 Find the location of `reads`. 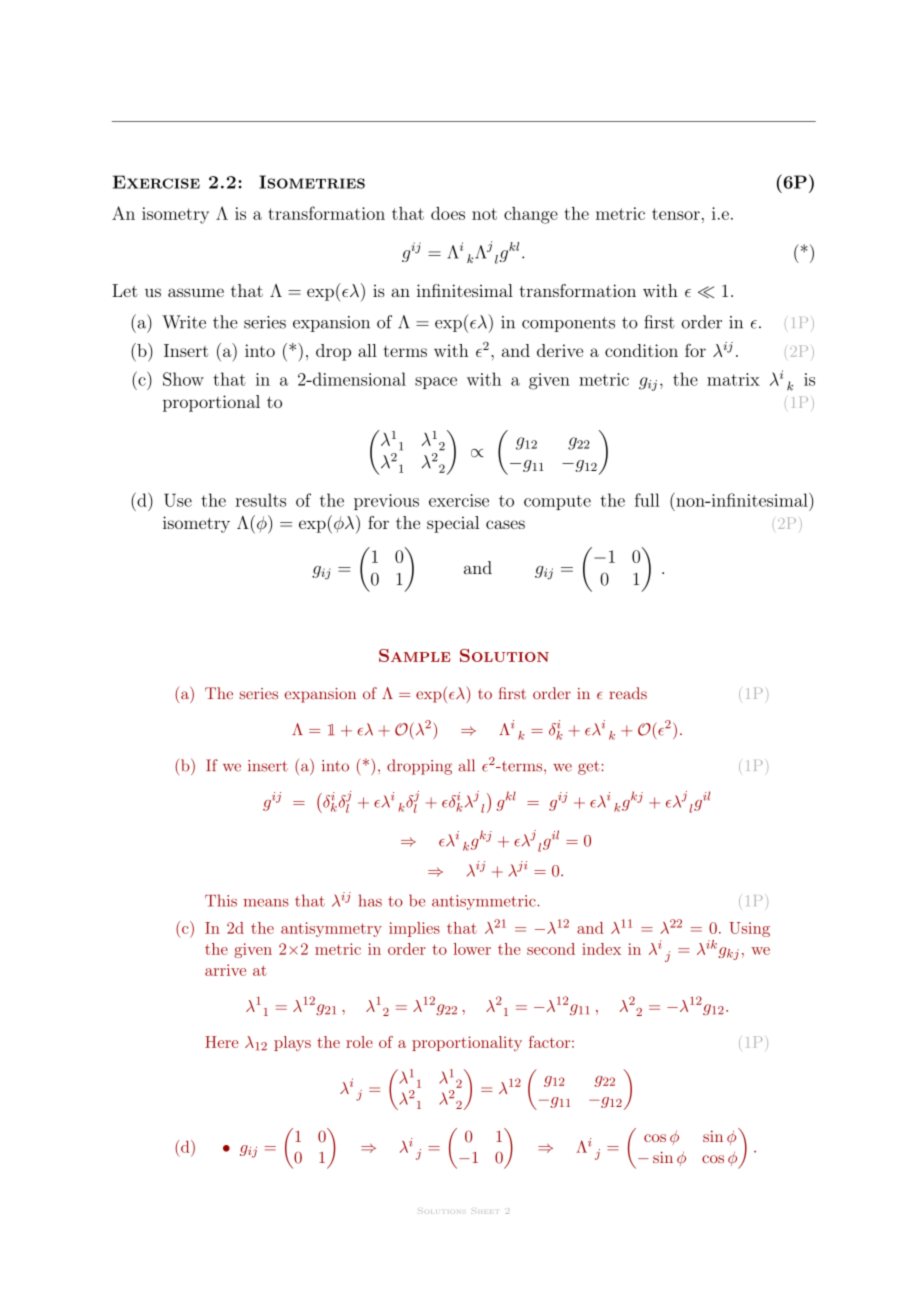

reads is located at coordinates (628, 693).
